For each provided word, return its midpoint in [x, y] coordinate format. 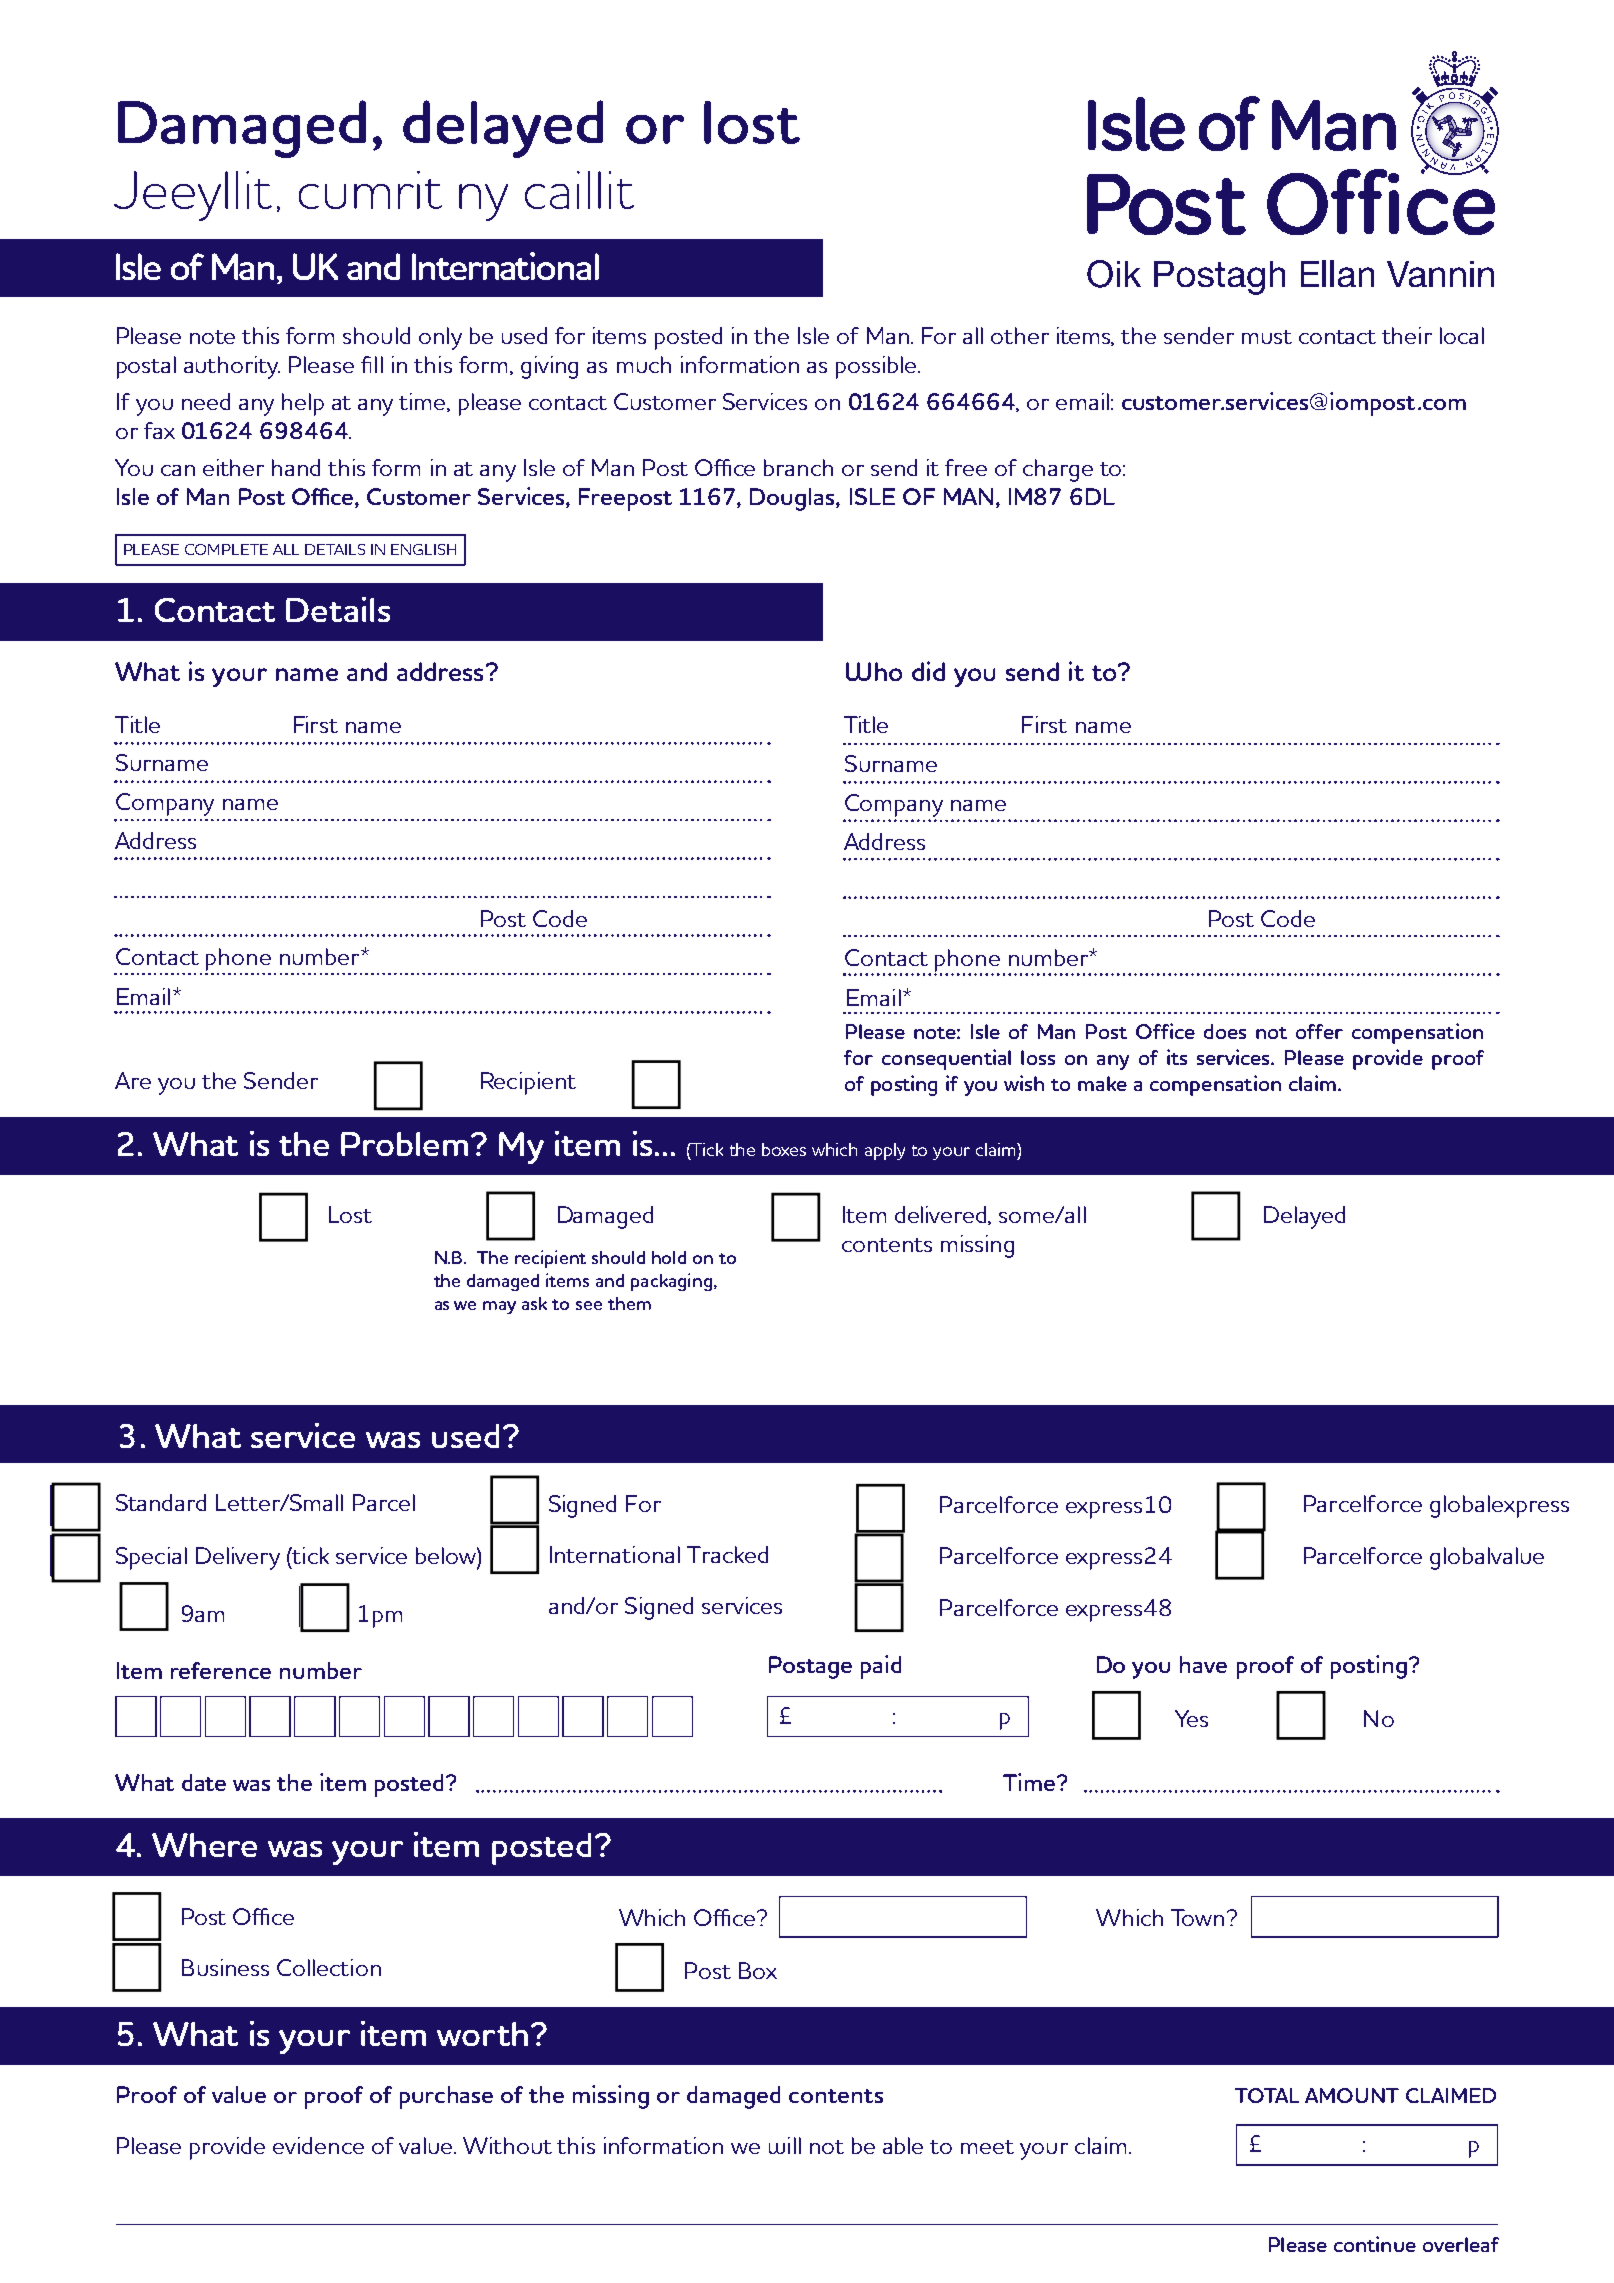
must [1267, 337]
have [1203, 1664]
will [785, 2145]
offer [1319, 1031]
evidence [318, 2145]
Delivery [238, 1558]
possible [877, 367]
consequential [946, 1059]
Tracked [727, 1554]
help [303, 404]
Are [133, 1080]
